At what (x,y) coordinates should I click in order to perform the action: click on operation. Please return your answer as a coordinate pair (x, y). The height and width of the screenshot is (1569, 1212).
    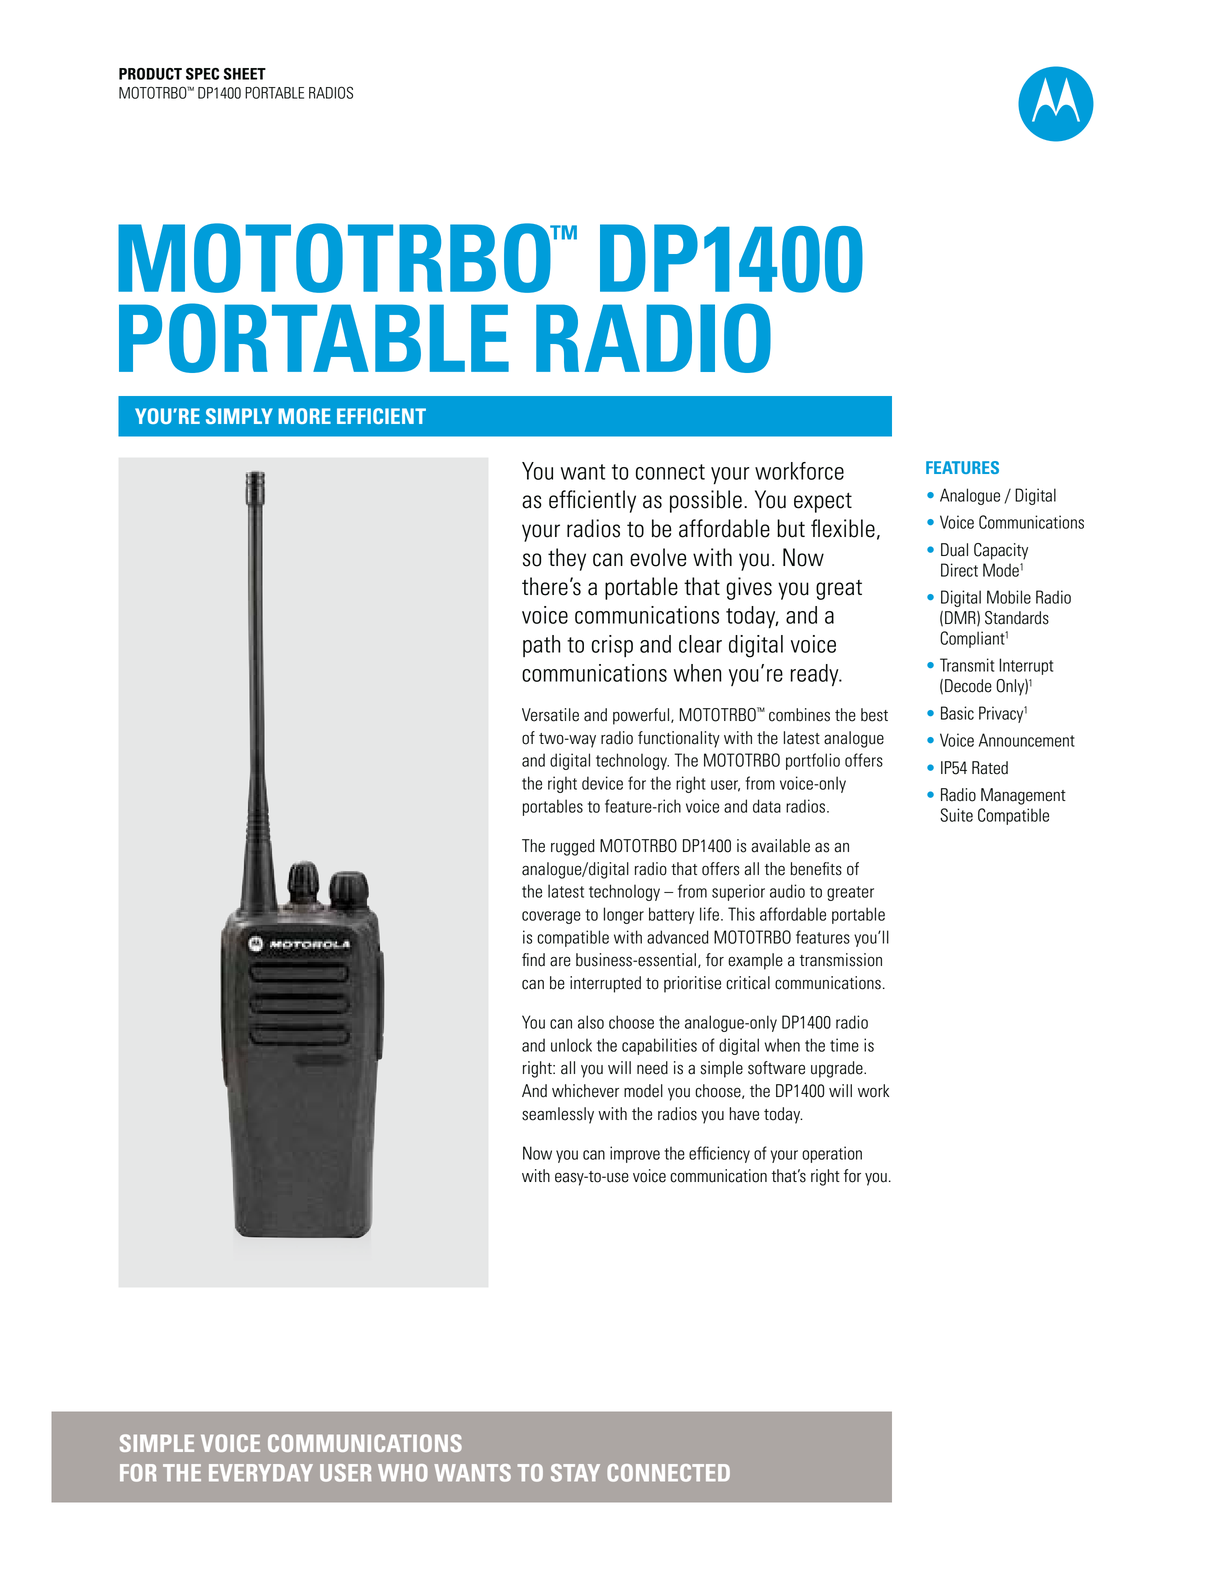
    Looking at the image, I should click on (832, 1154).
